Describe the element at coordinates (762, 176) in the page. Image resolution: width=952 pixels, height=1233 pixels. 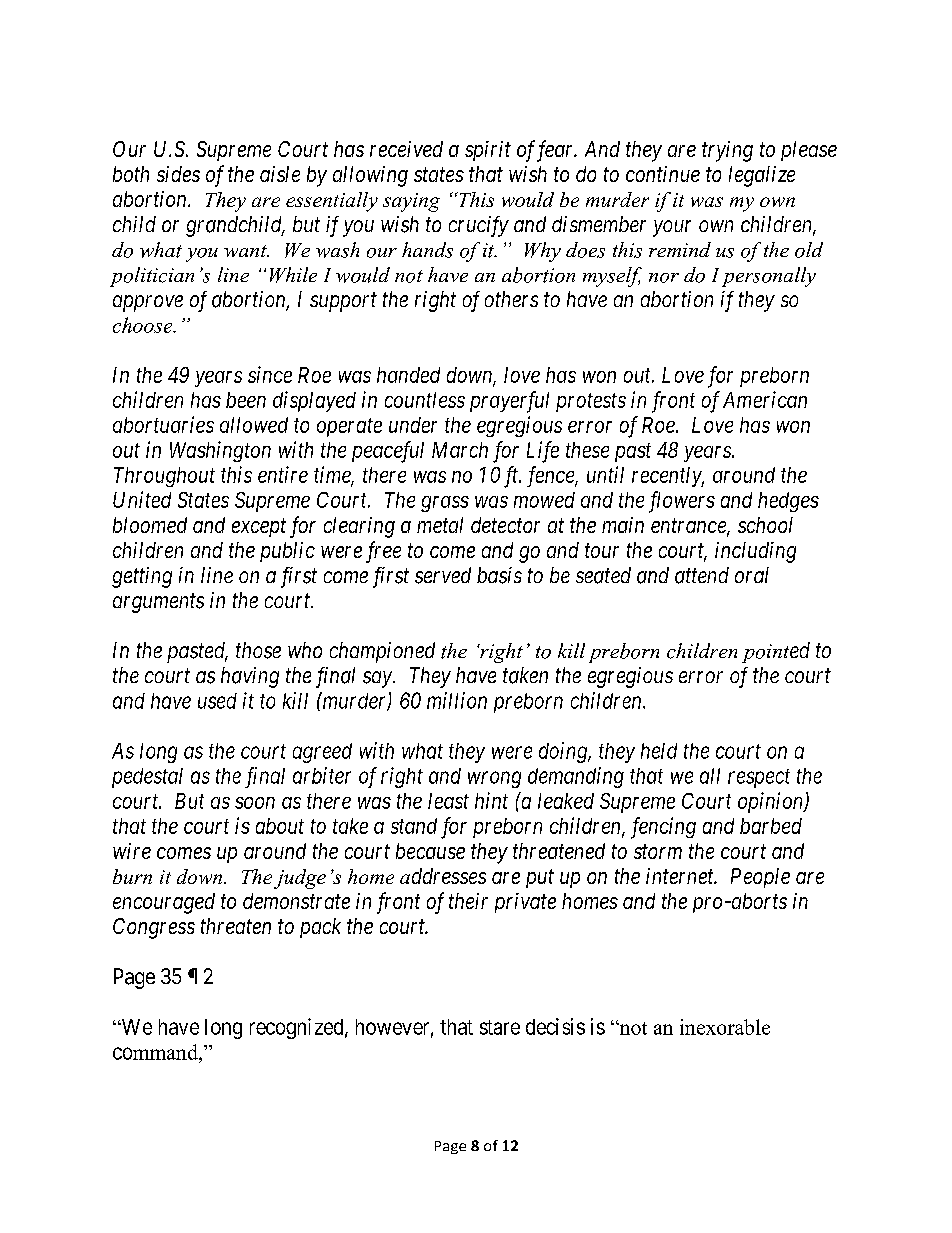
I see `legalize` at that location.
